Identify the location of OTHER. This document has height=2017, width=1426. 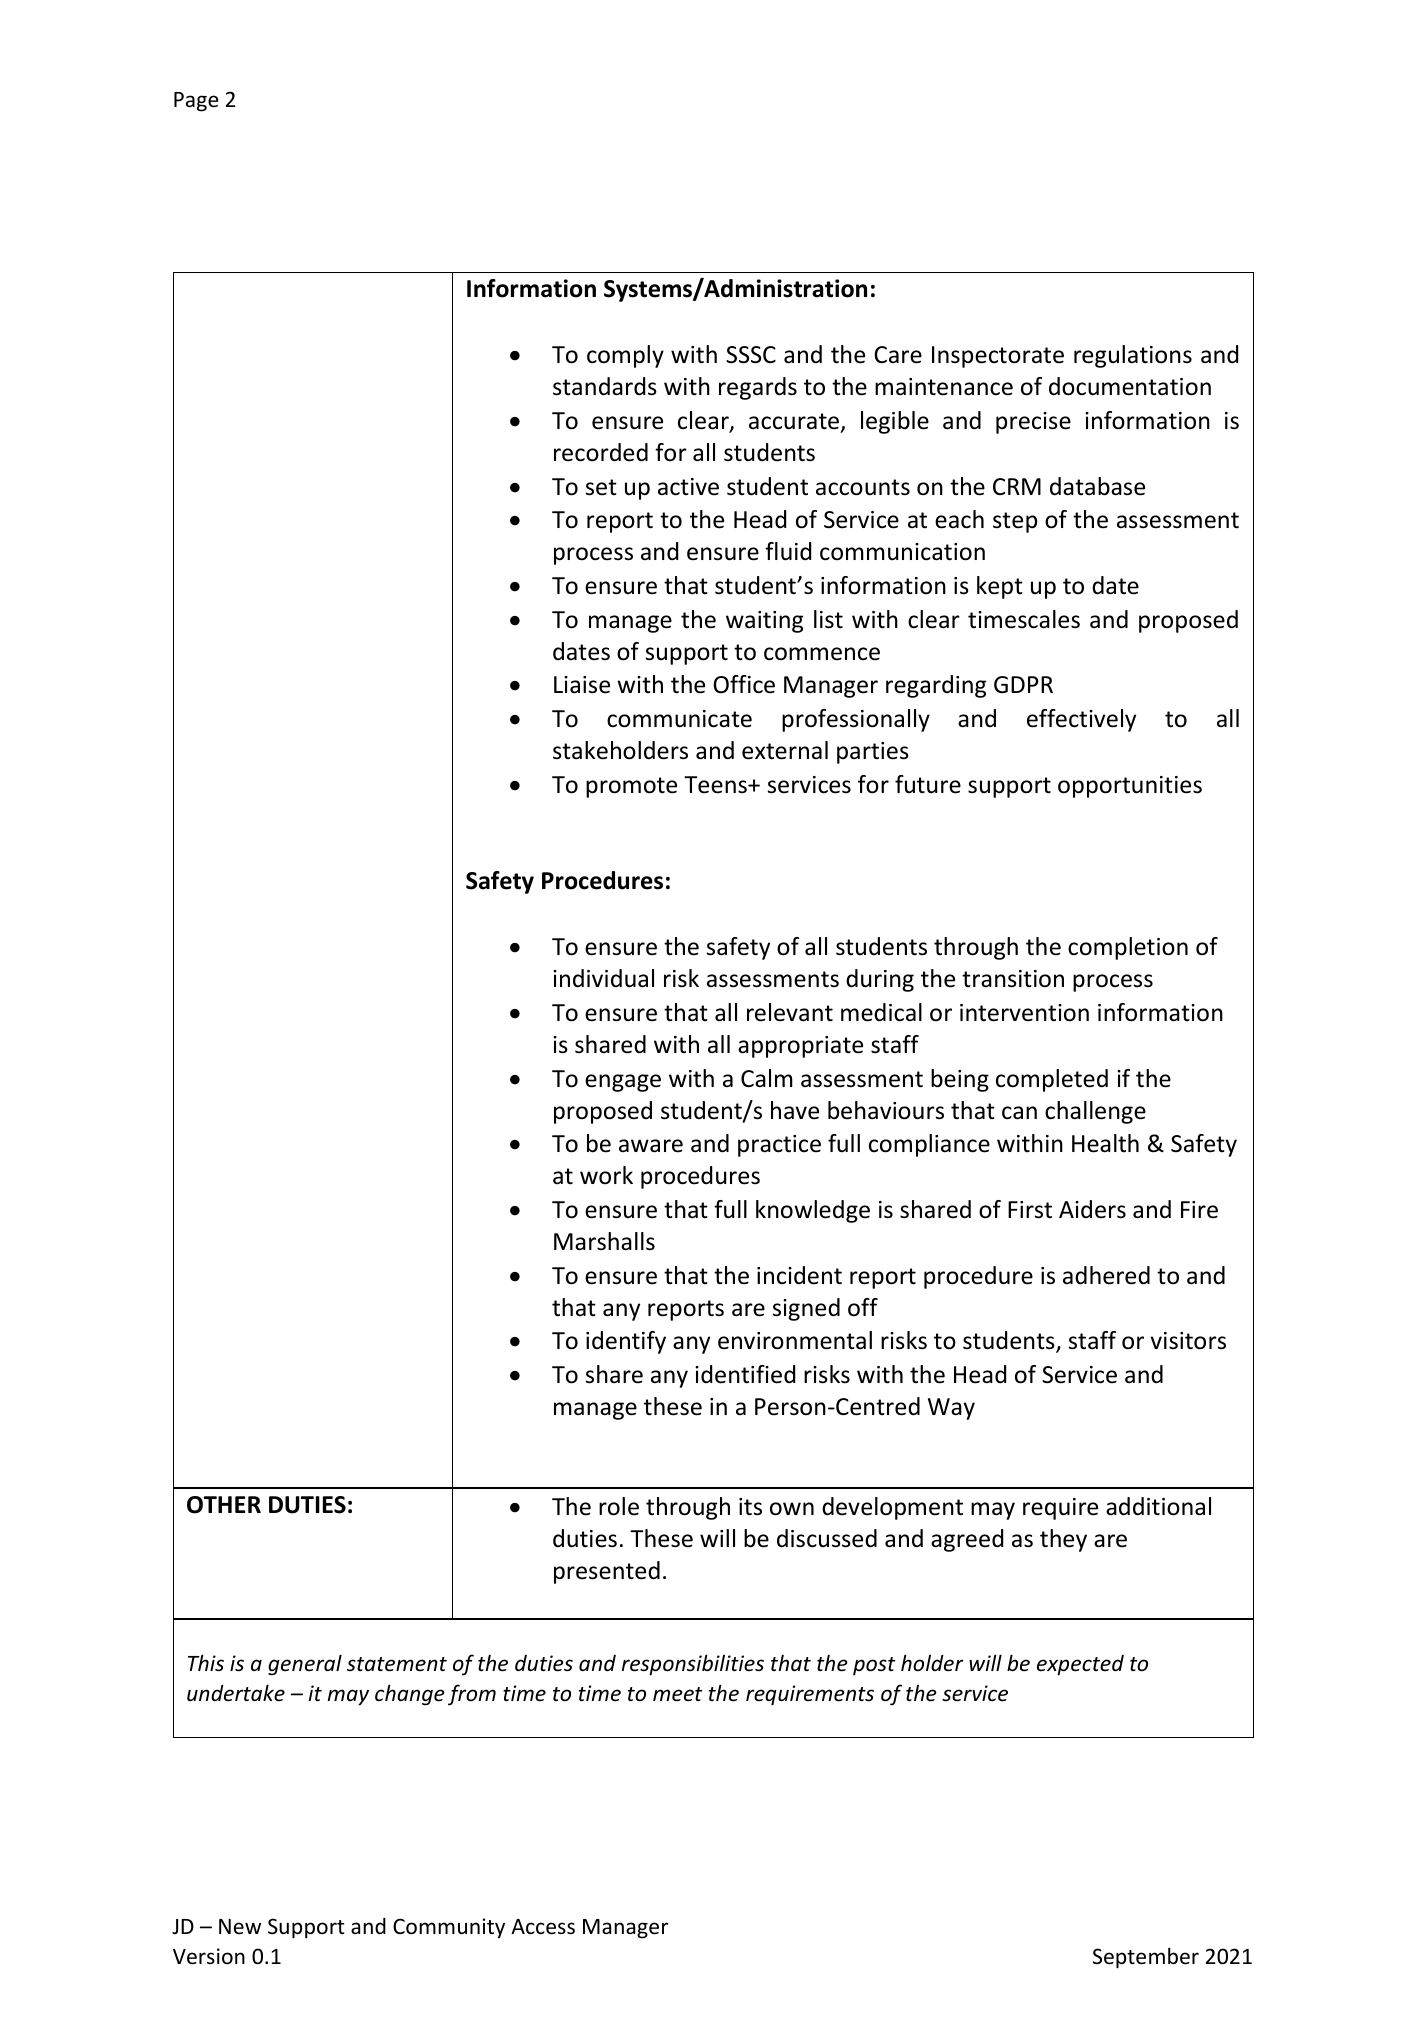
(224, 1505).
